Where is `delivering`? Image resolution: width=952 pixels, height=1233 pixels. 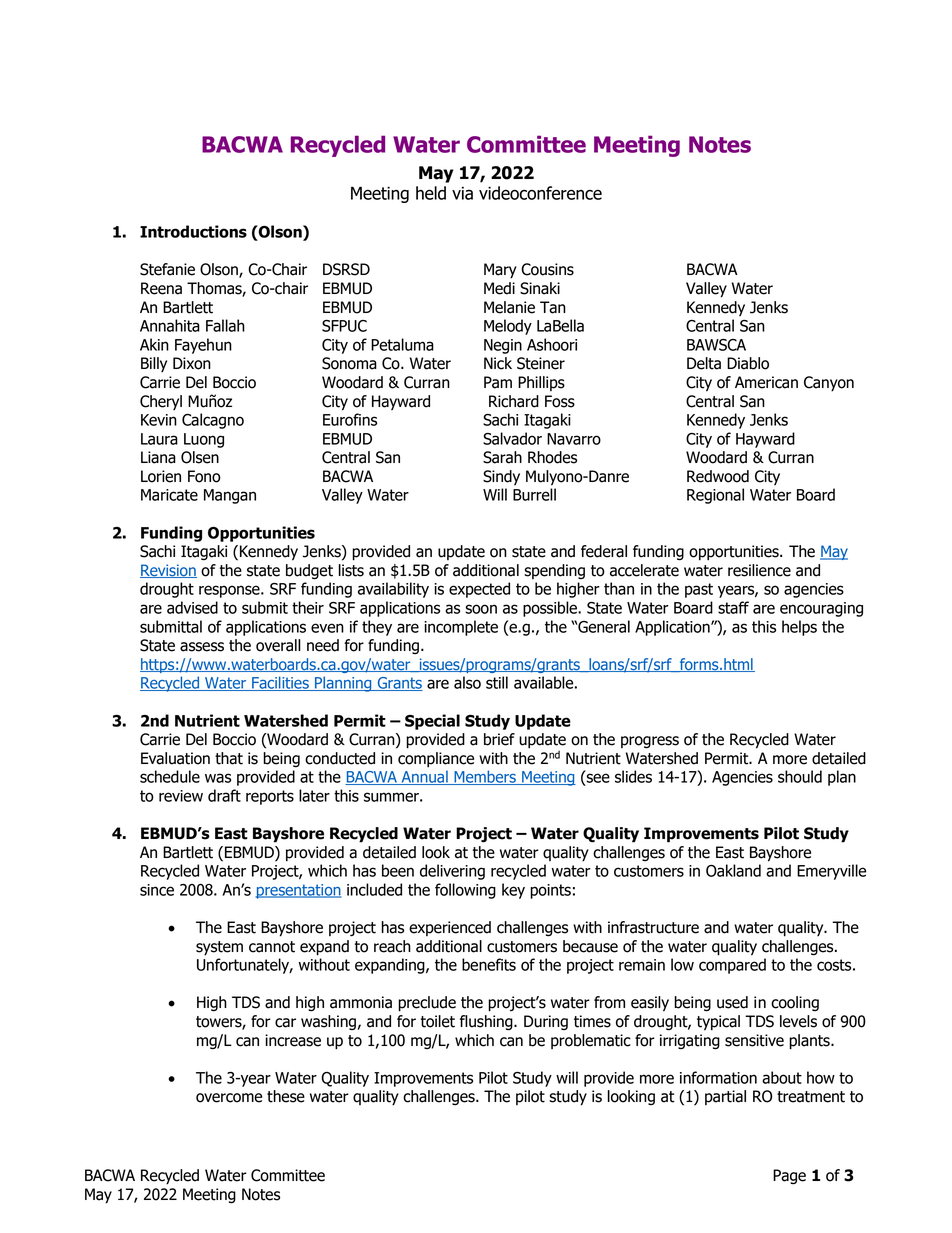 delivering is located at coordinates (452, 872).
